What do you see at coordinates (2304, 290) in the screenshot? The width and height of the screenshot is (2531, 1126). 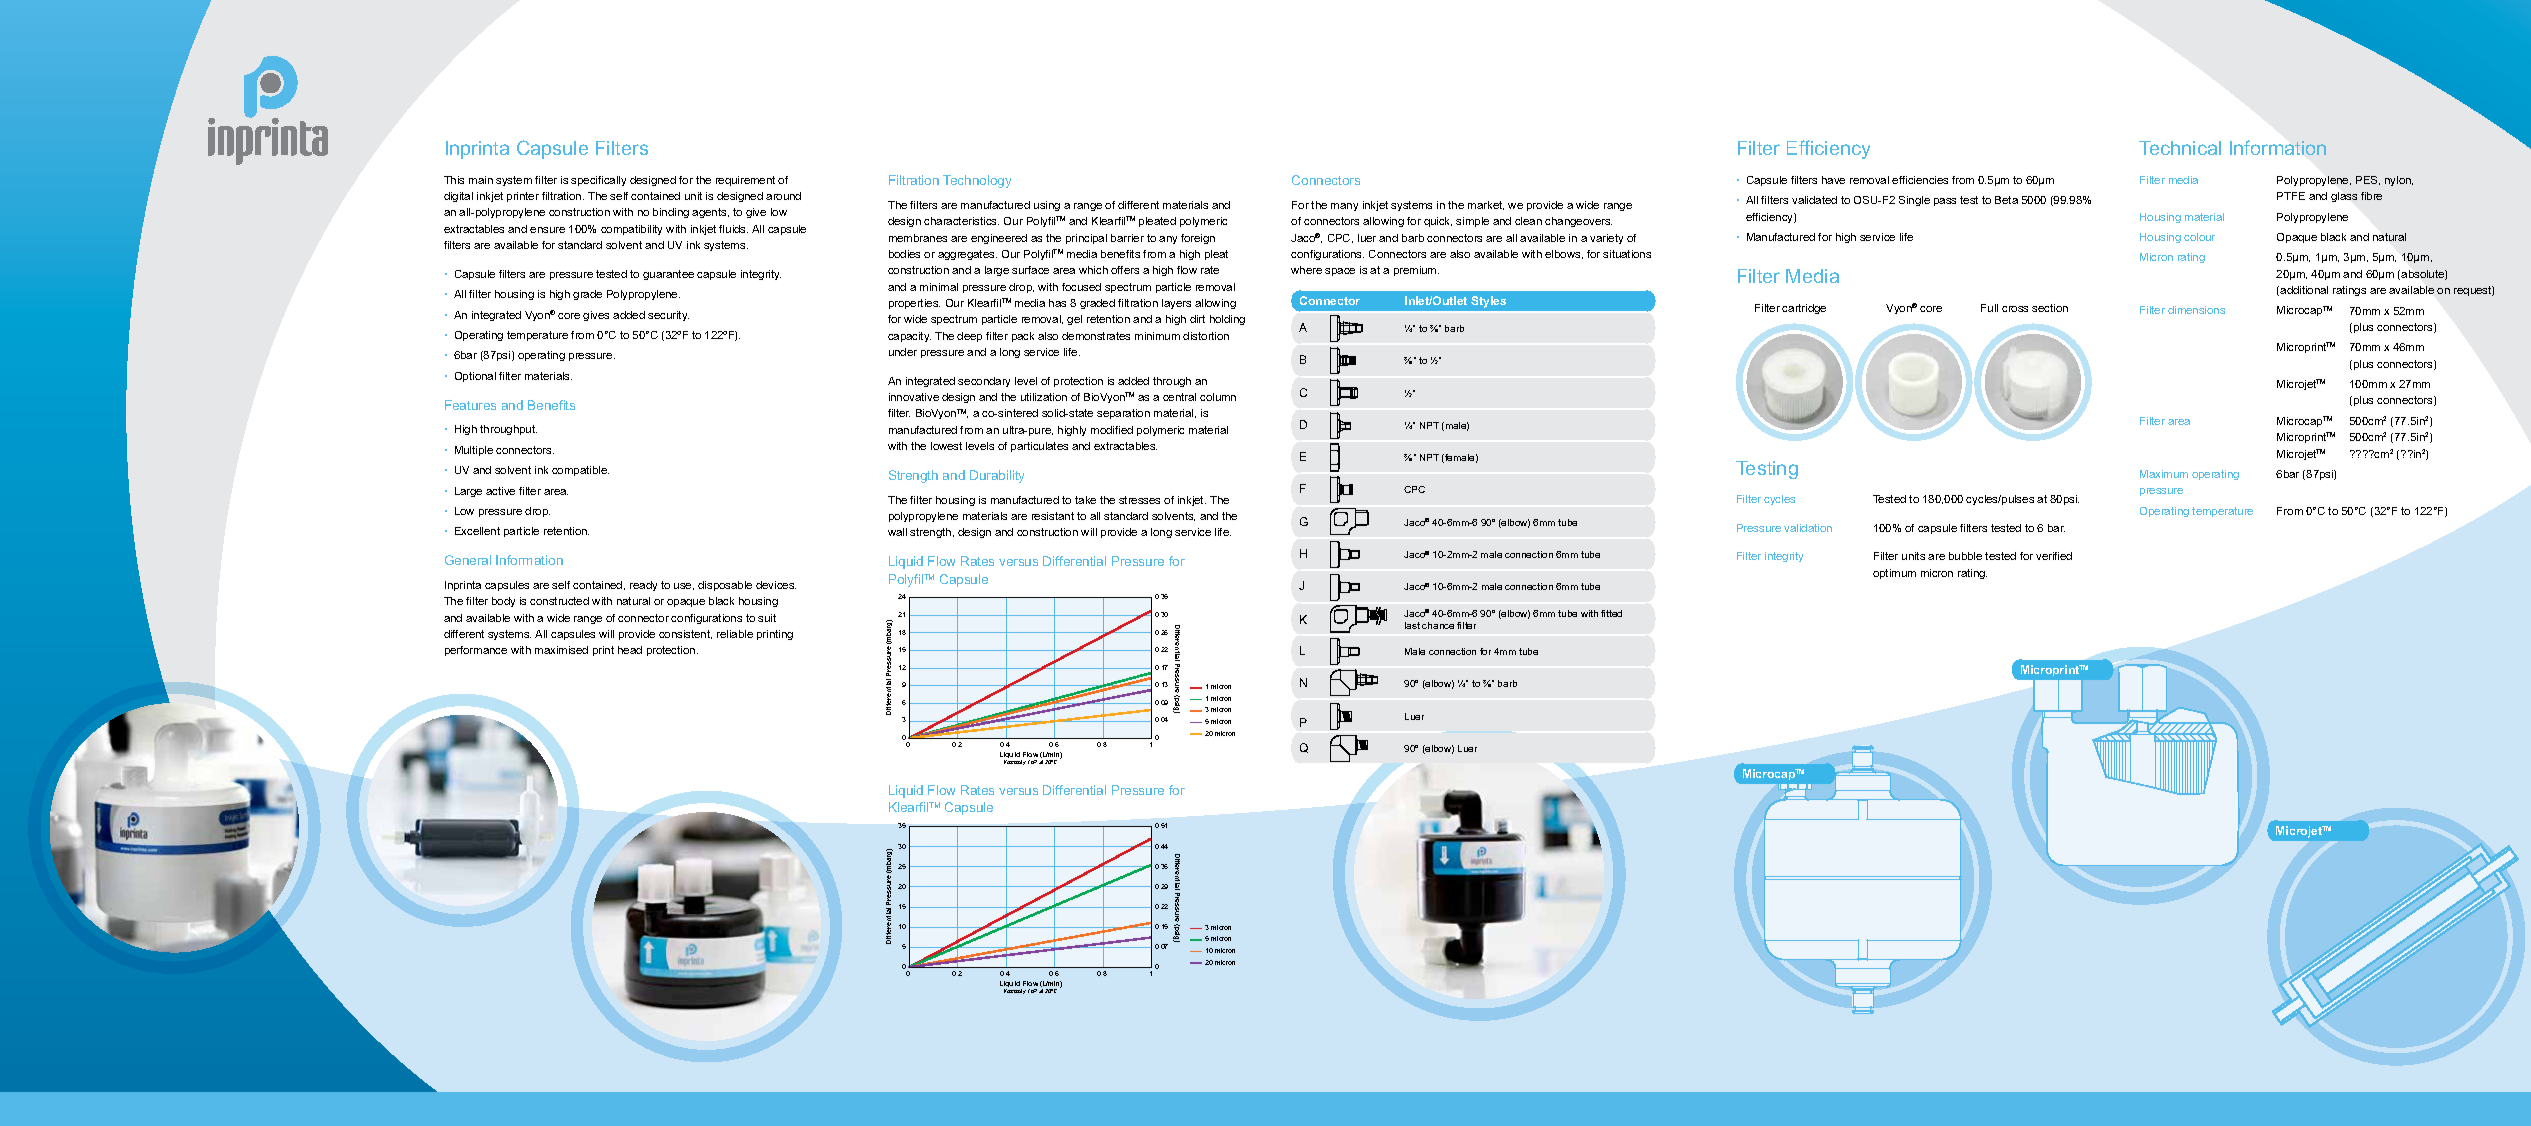 I see `additional` at bounding box center [2304, 290].
